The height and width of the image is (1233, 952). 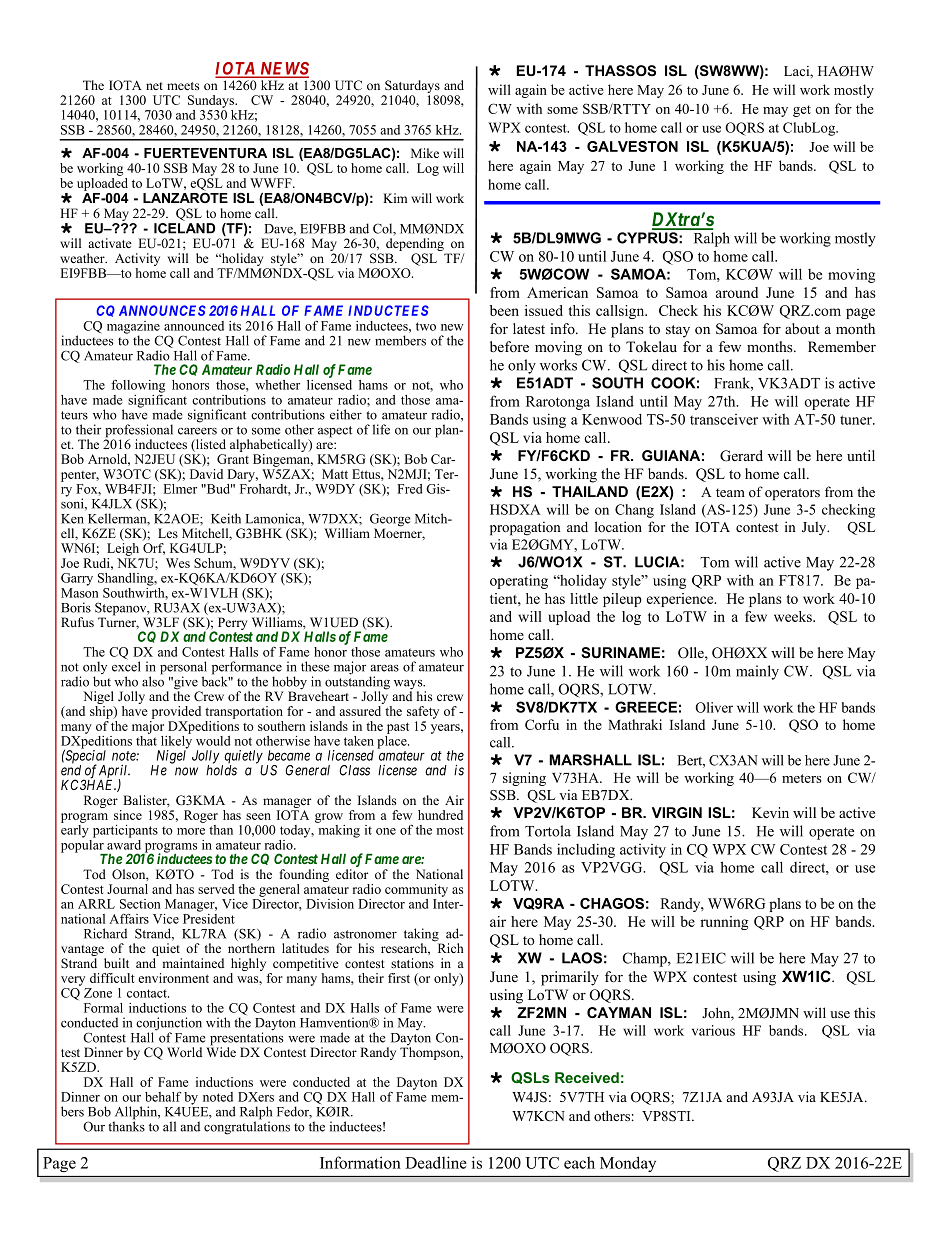 I want to click on Turner, so click(x=118, y=622).
